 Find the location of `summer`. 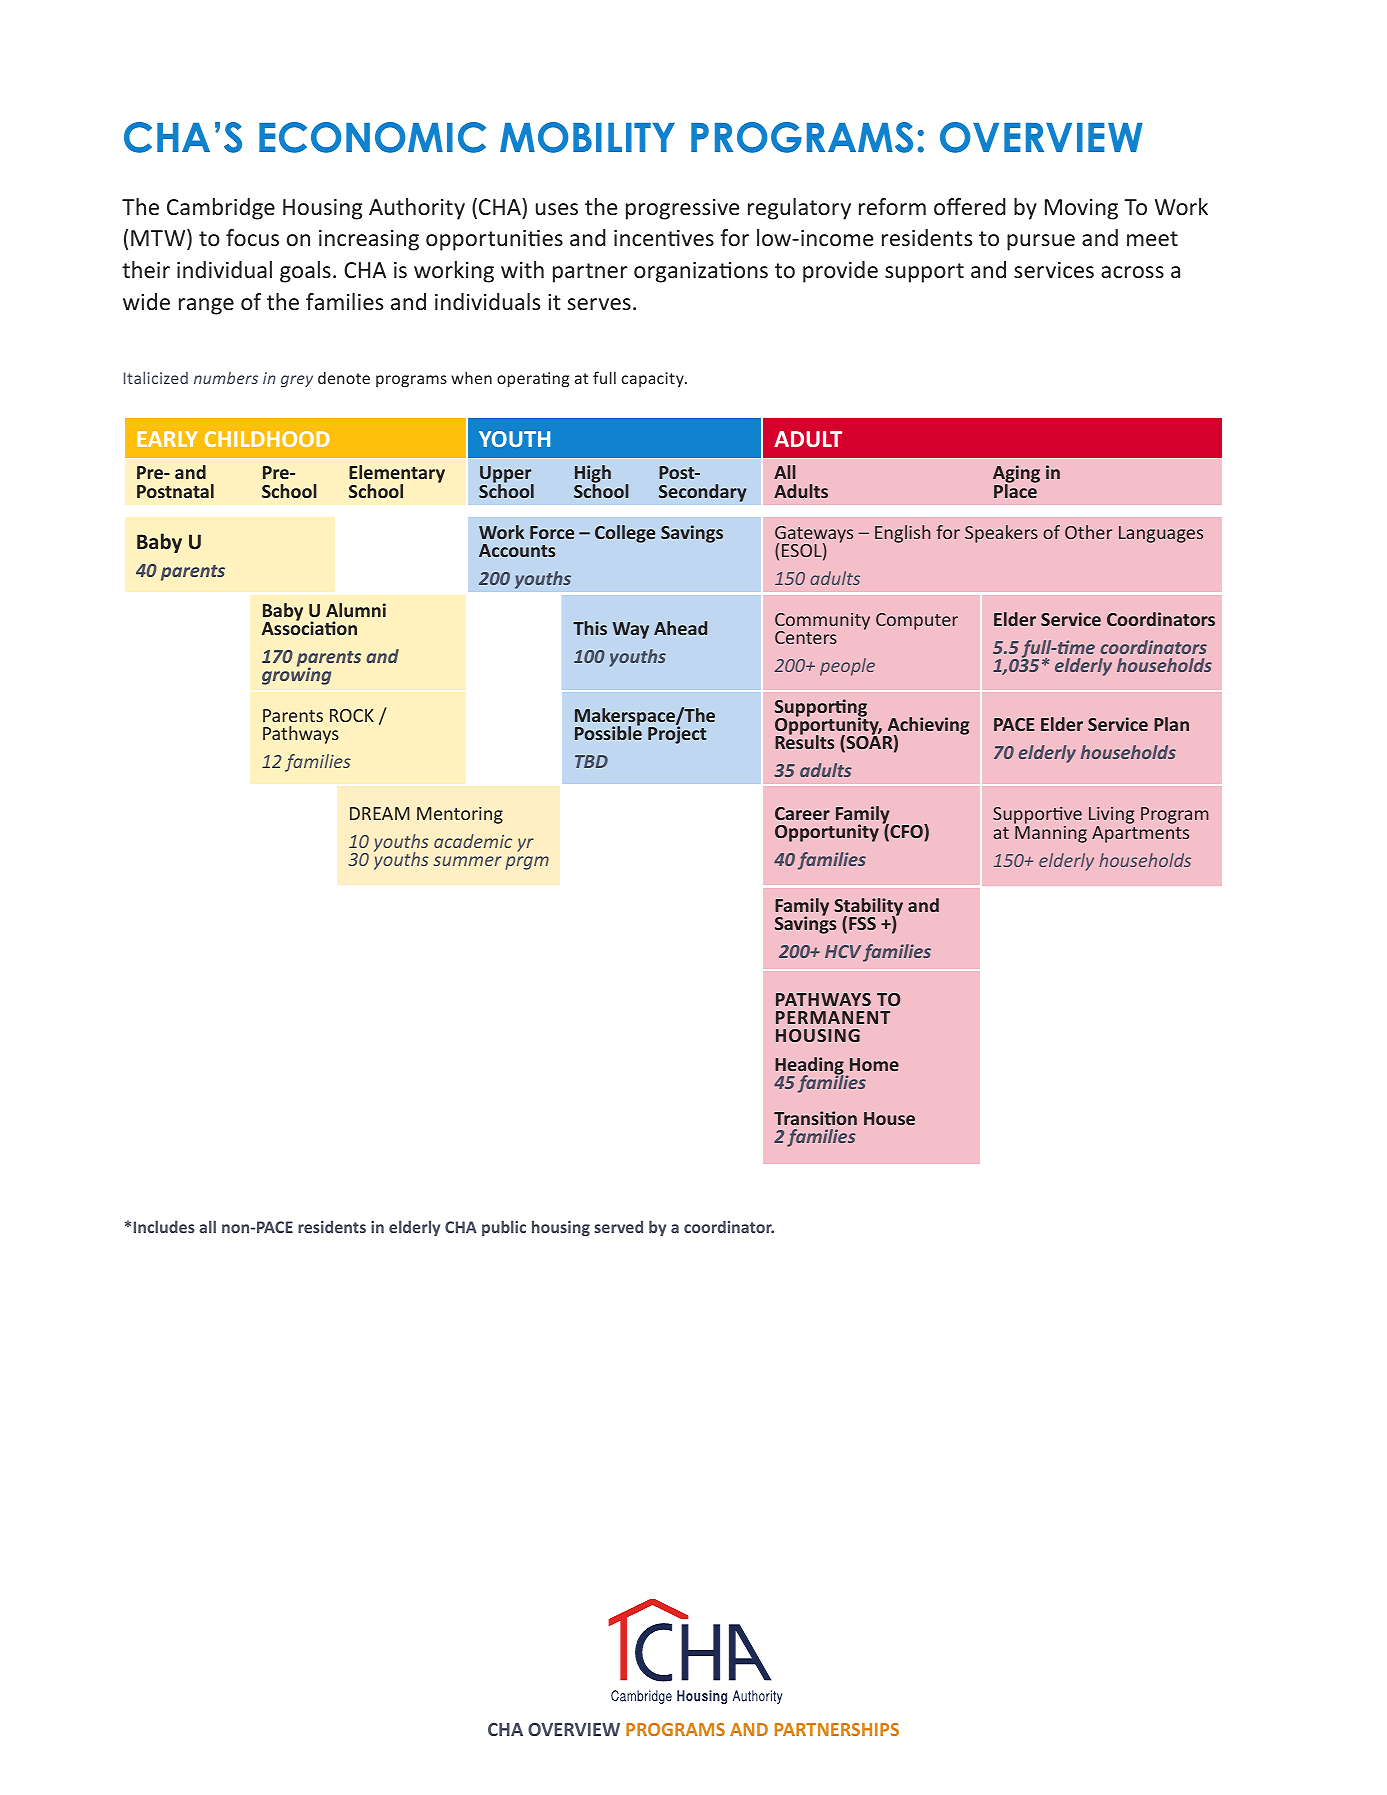

summer is located at coordinates (468, 861).
